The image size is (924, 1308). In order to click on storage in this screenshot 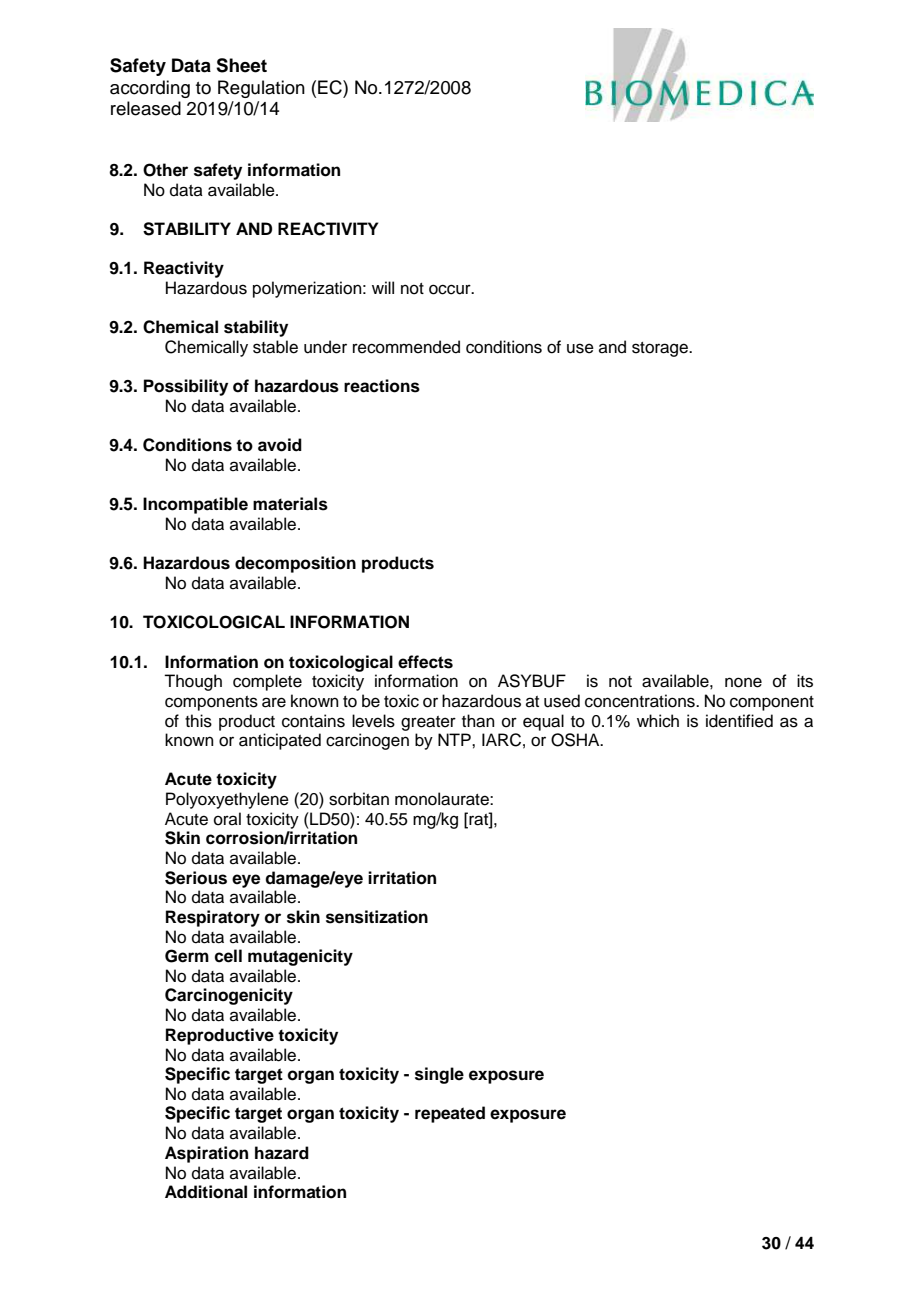, I will do `click(661, 349)`.
